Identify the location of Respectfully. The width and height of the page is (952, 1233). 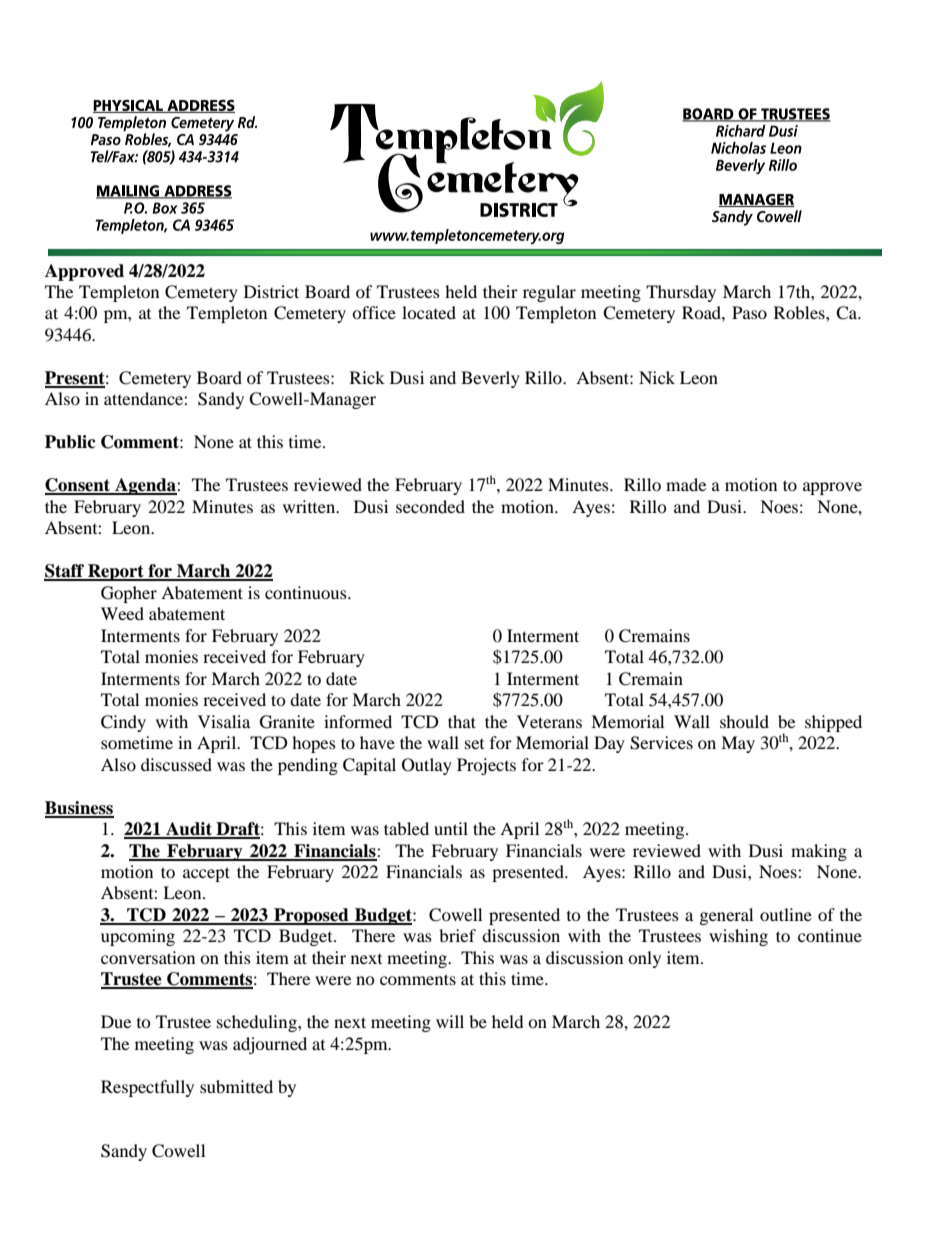
(147, 1088).
